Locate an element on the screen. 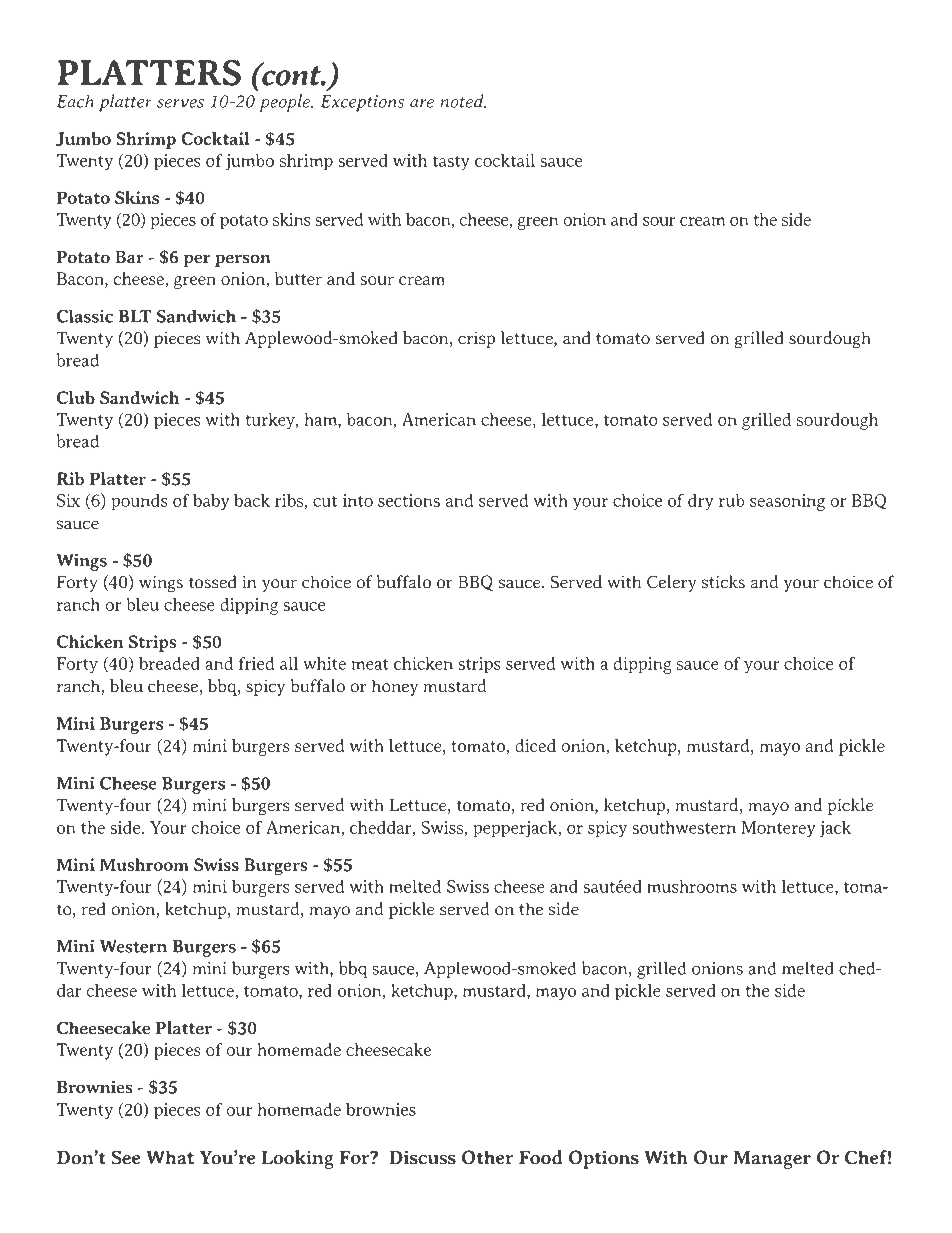 Image resolution: width=952 pixels, height=1233 pixels. tossed is located at coordinates (212, 581).
